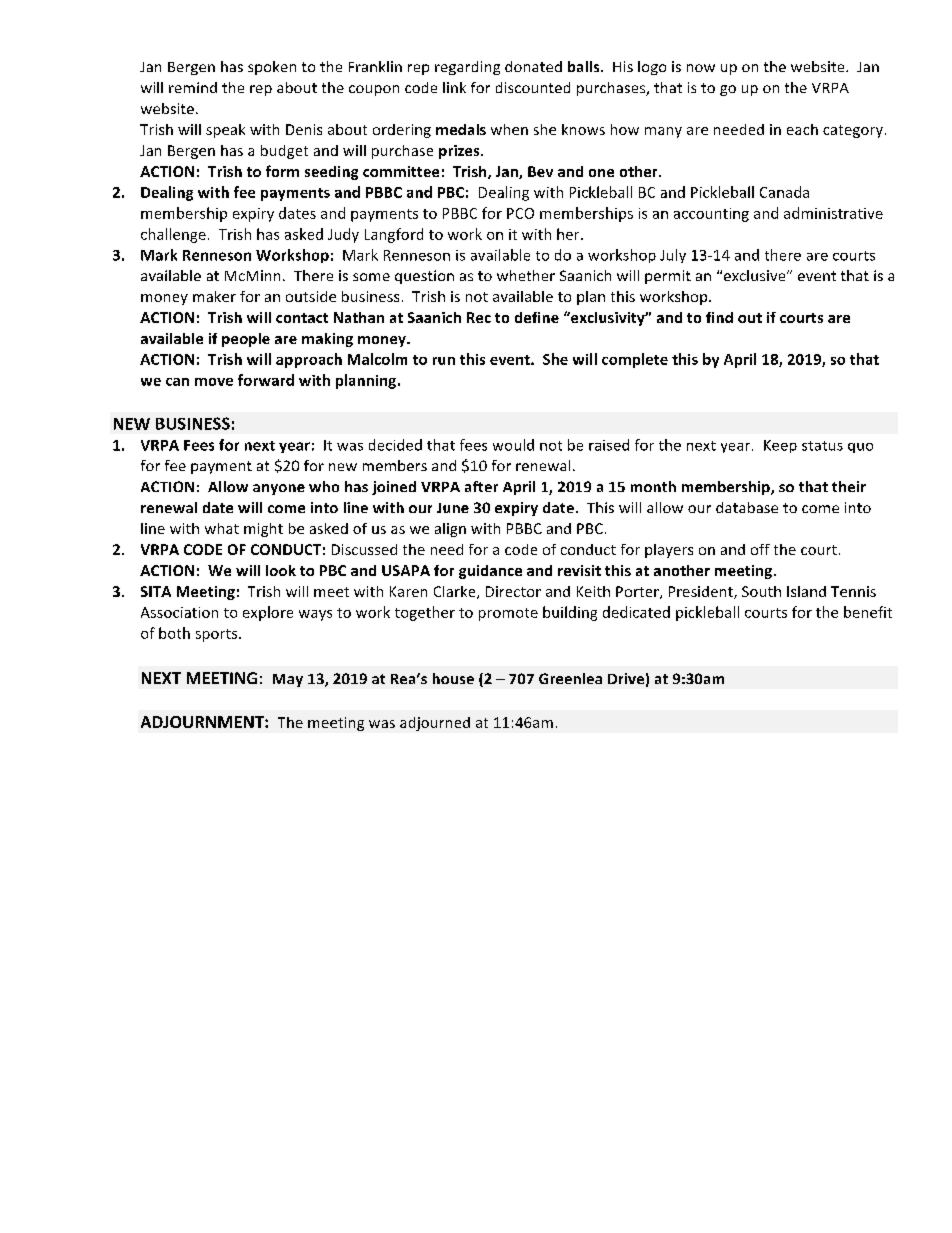 The width and height of the document is (952, 1233). I want to click on remind, so click(193, 87).
